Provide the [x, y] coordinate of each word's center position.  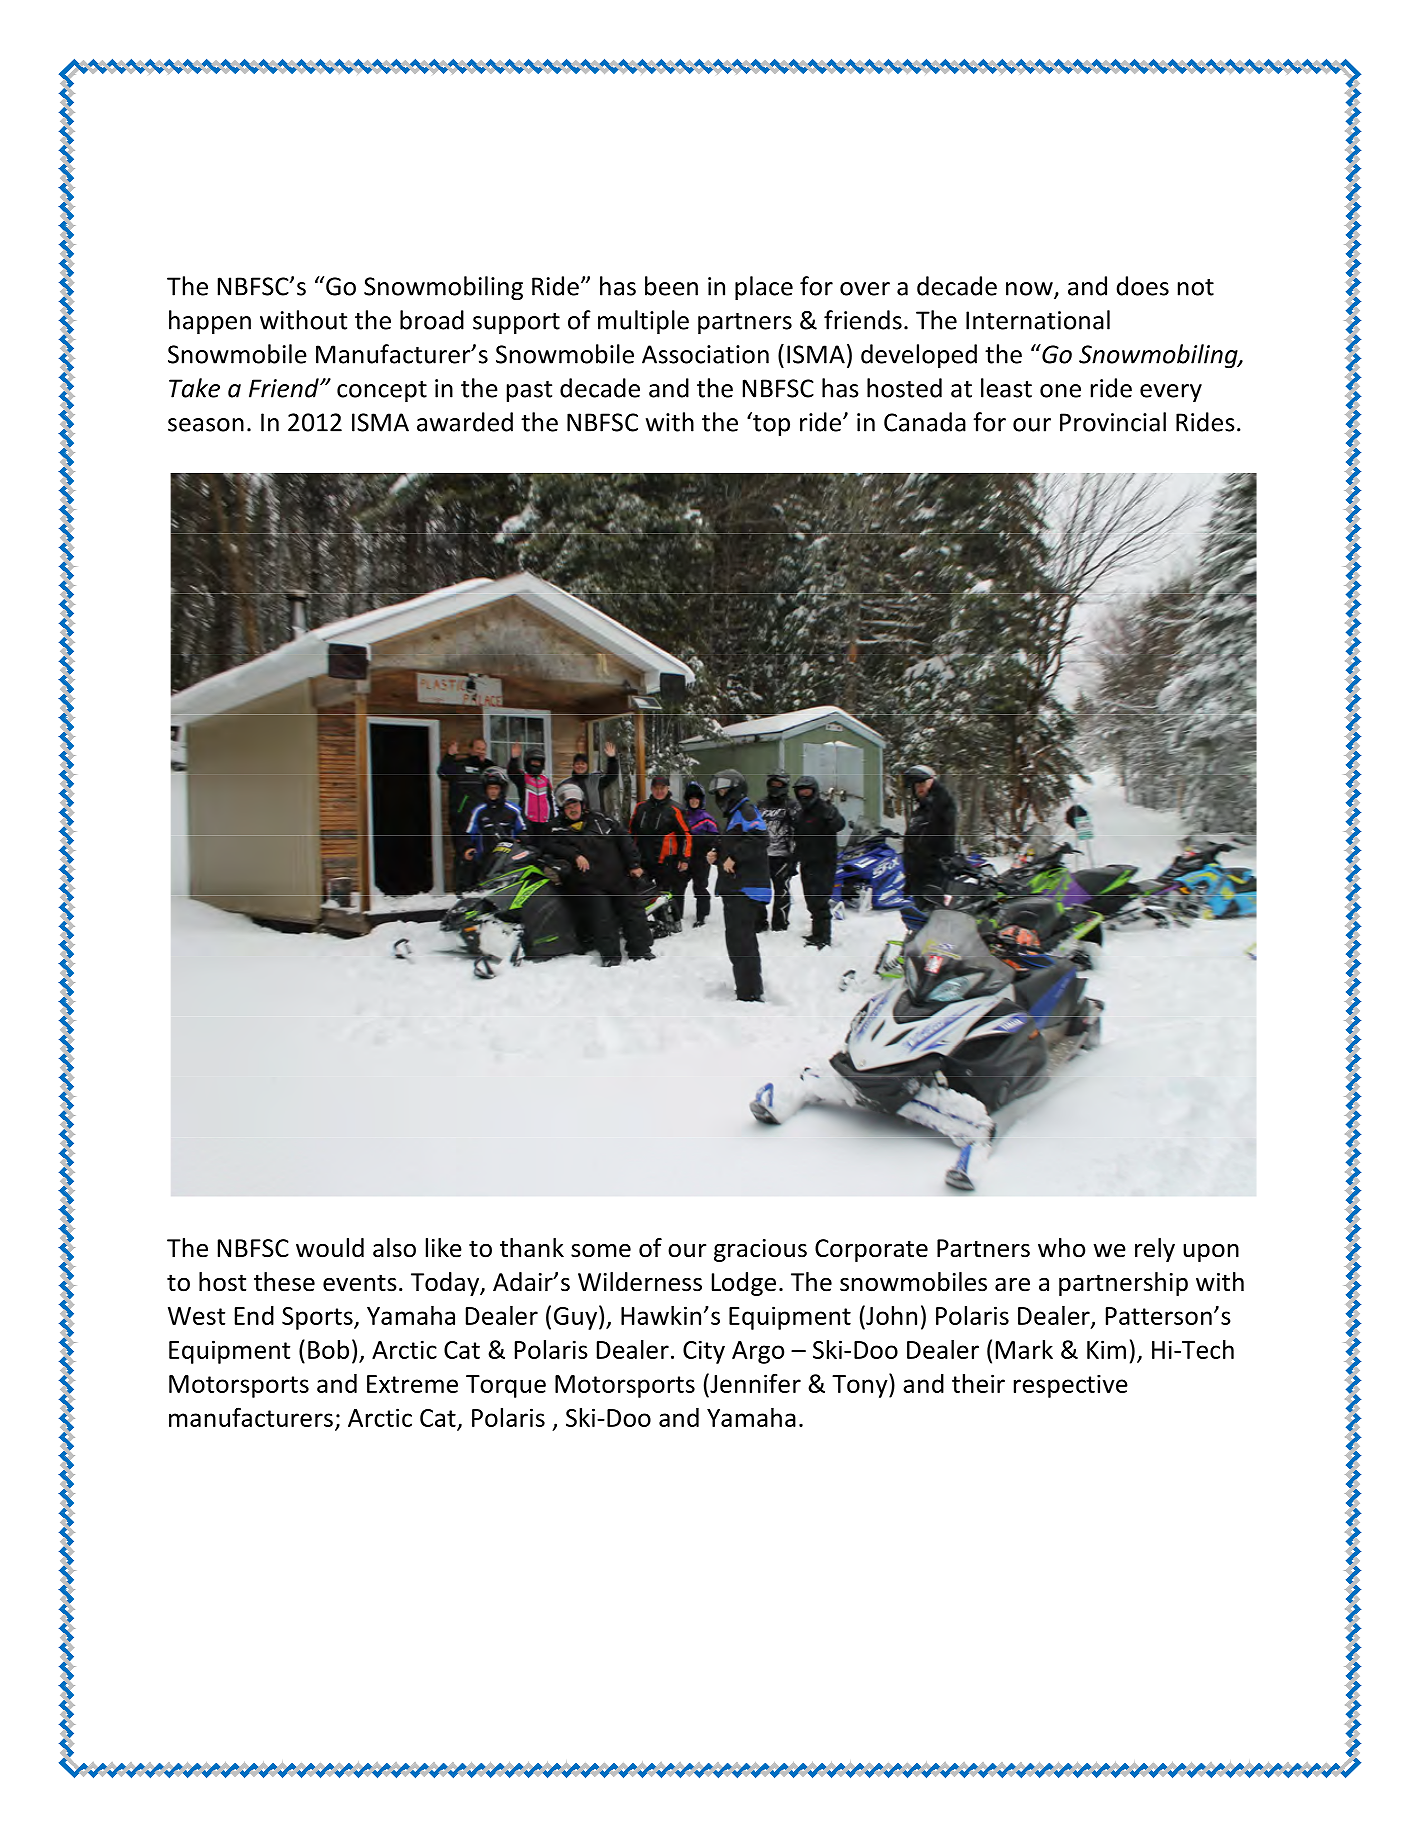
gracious [760, 1250]
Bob [328, 1349]
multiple [643, 322]
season [206, 425]
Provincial [1113, 422]
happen [210, 322]
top [770, 424]
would [330, 1248]
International [1038, 320]
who [1061, 1248]
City [704, 1352]
